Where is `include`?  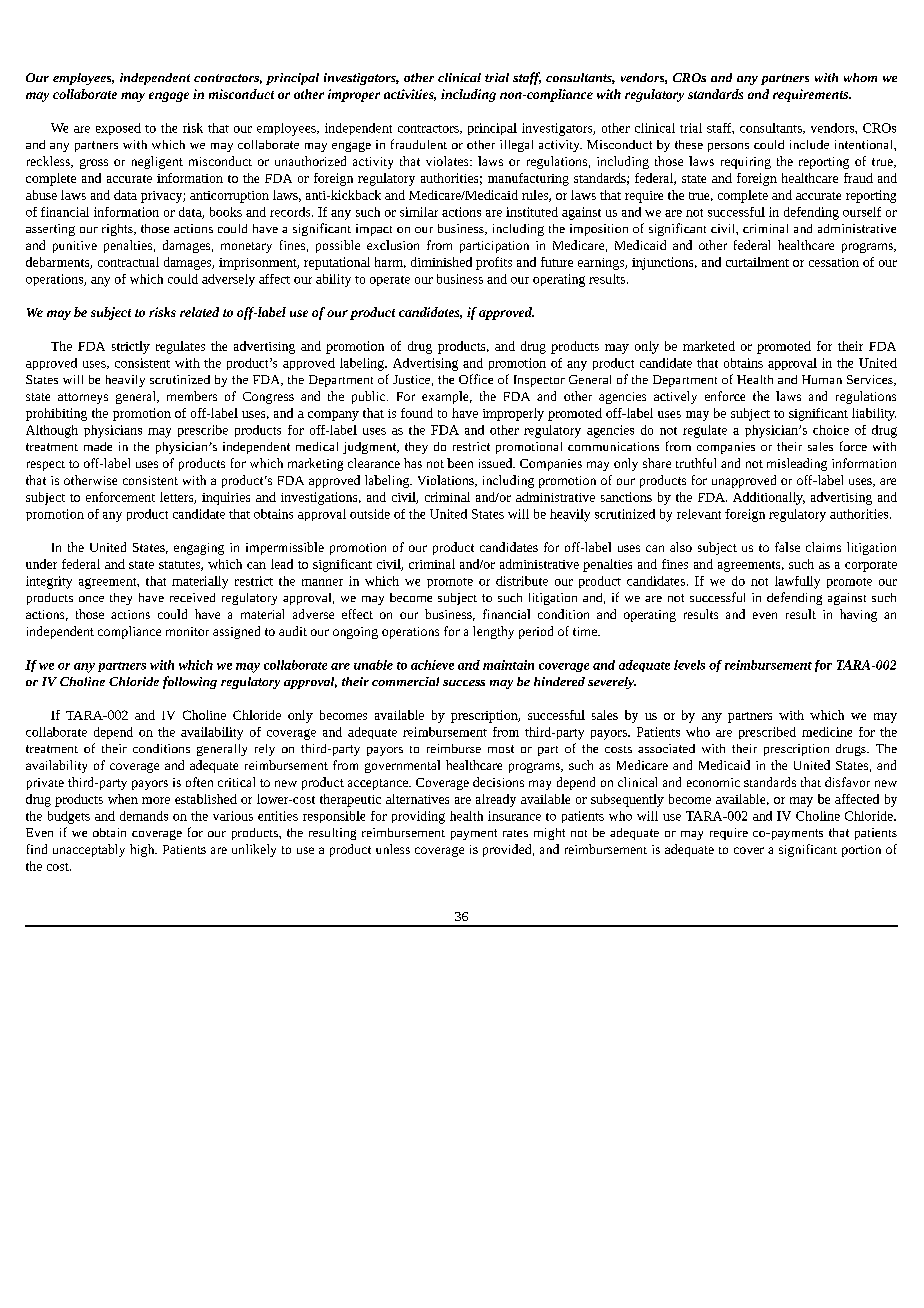
include is located at coordinates (809, 144).
